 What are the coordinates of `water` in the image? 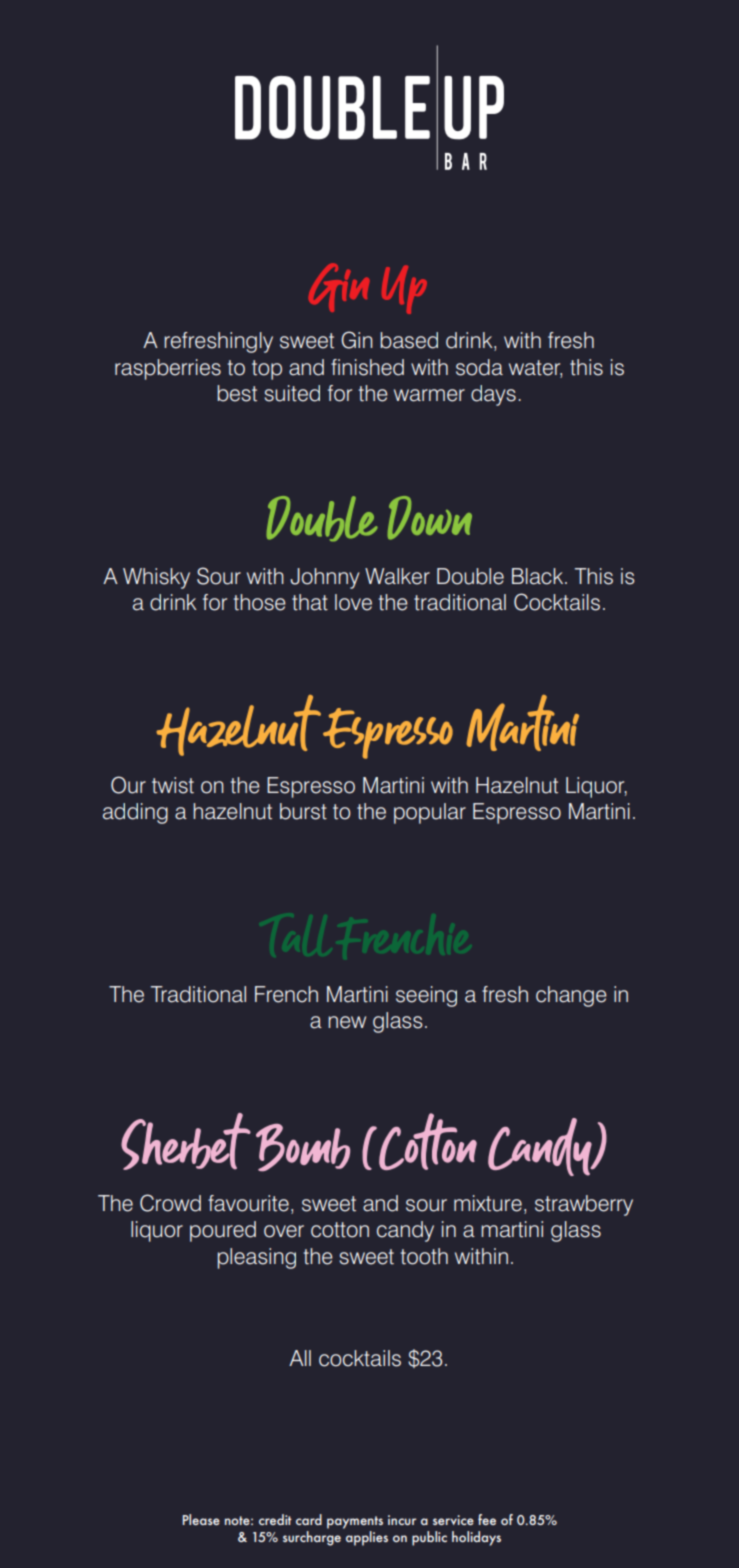 It's located at (535, 368).
